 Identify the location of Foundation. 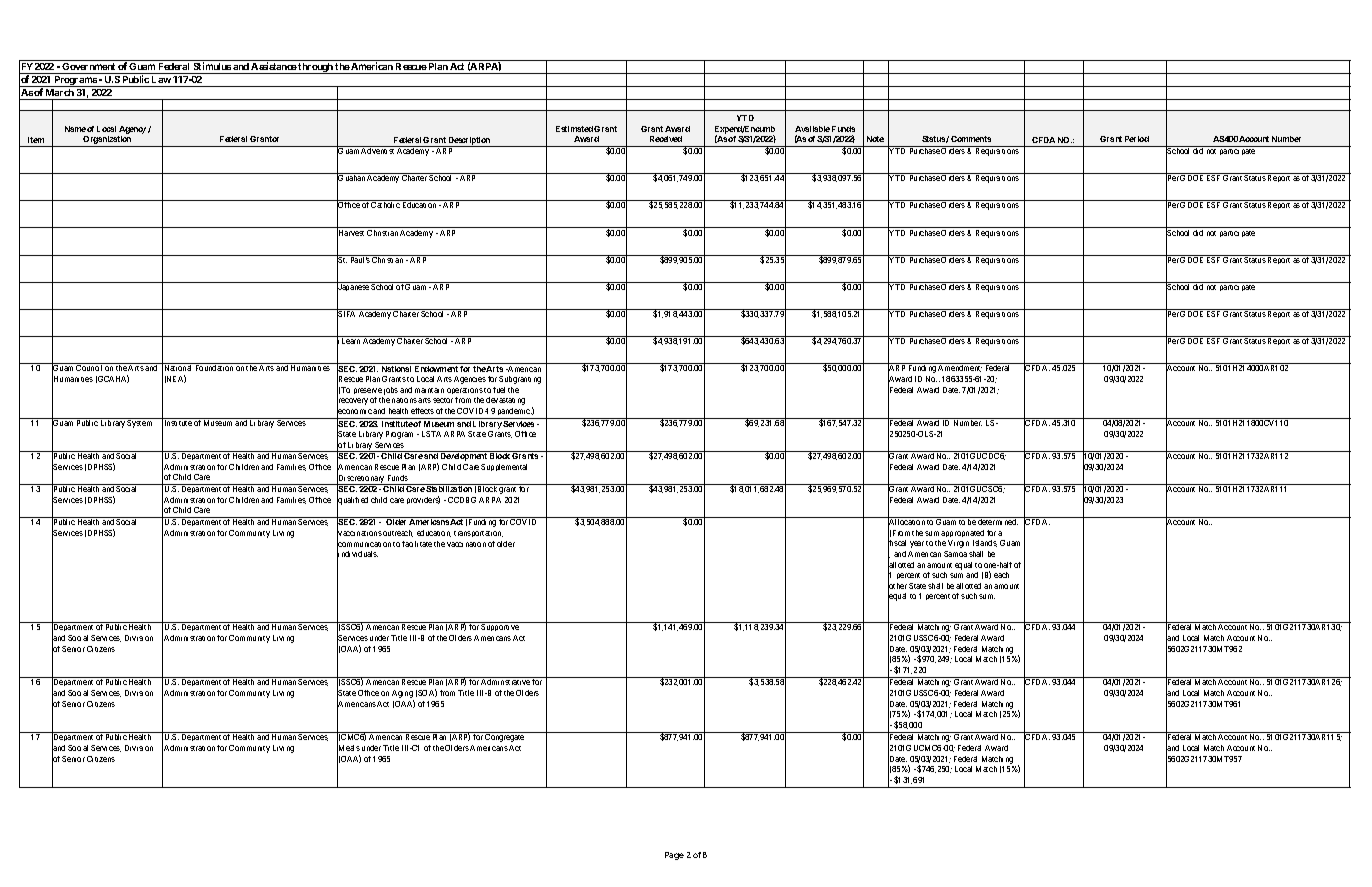
(214, 368).
